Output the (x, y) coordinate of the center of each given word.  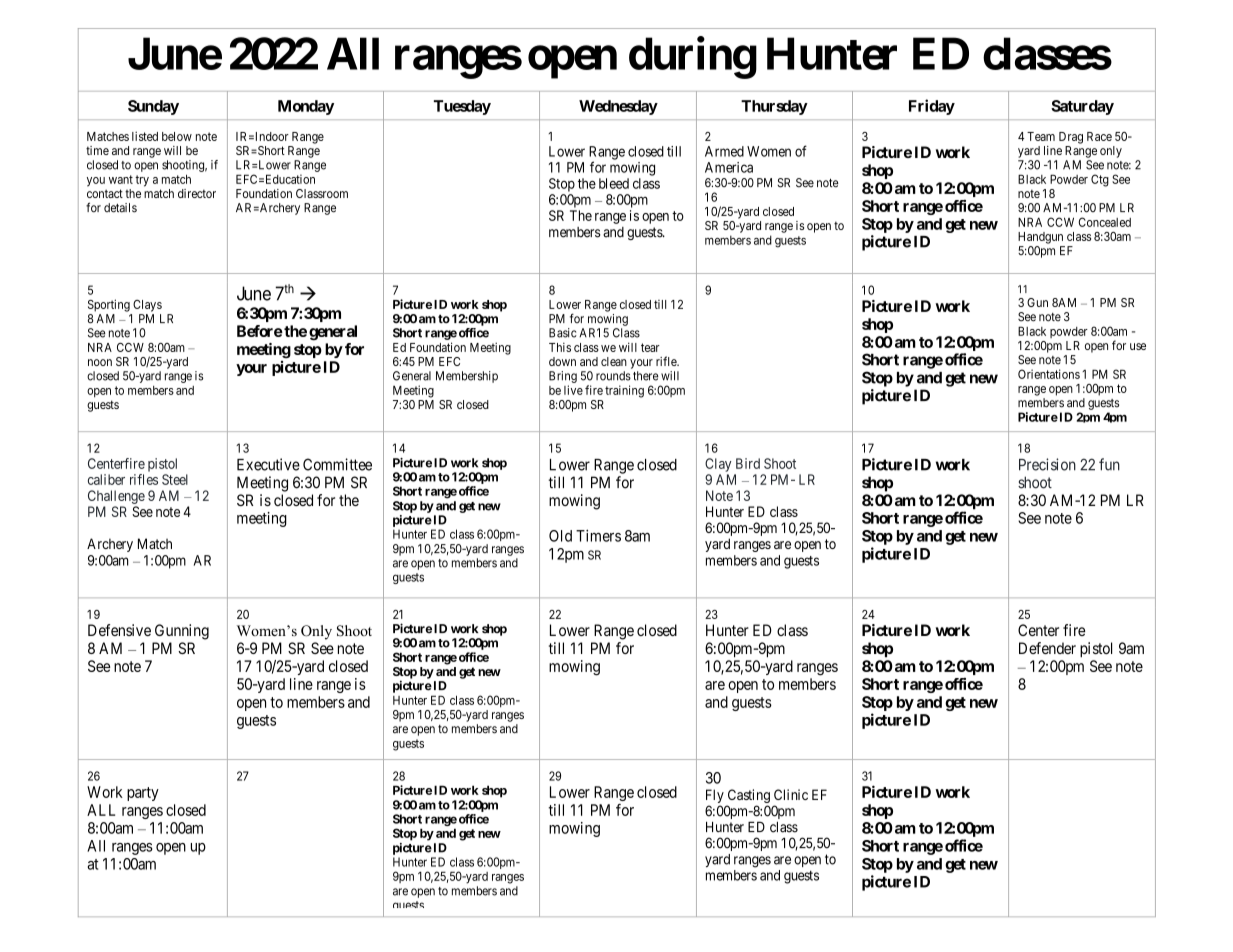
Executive (268, 464)
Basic (563, 333)
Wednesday (618, 107)
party (143, 794)
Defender (1047, 648)
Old (560, 536)
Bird (748, 463)
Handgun (1040, 238)
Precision (1047, 464)
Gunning (182, 632)
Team (1041, 136)
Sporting (109, 305)
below (177, 136)
